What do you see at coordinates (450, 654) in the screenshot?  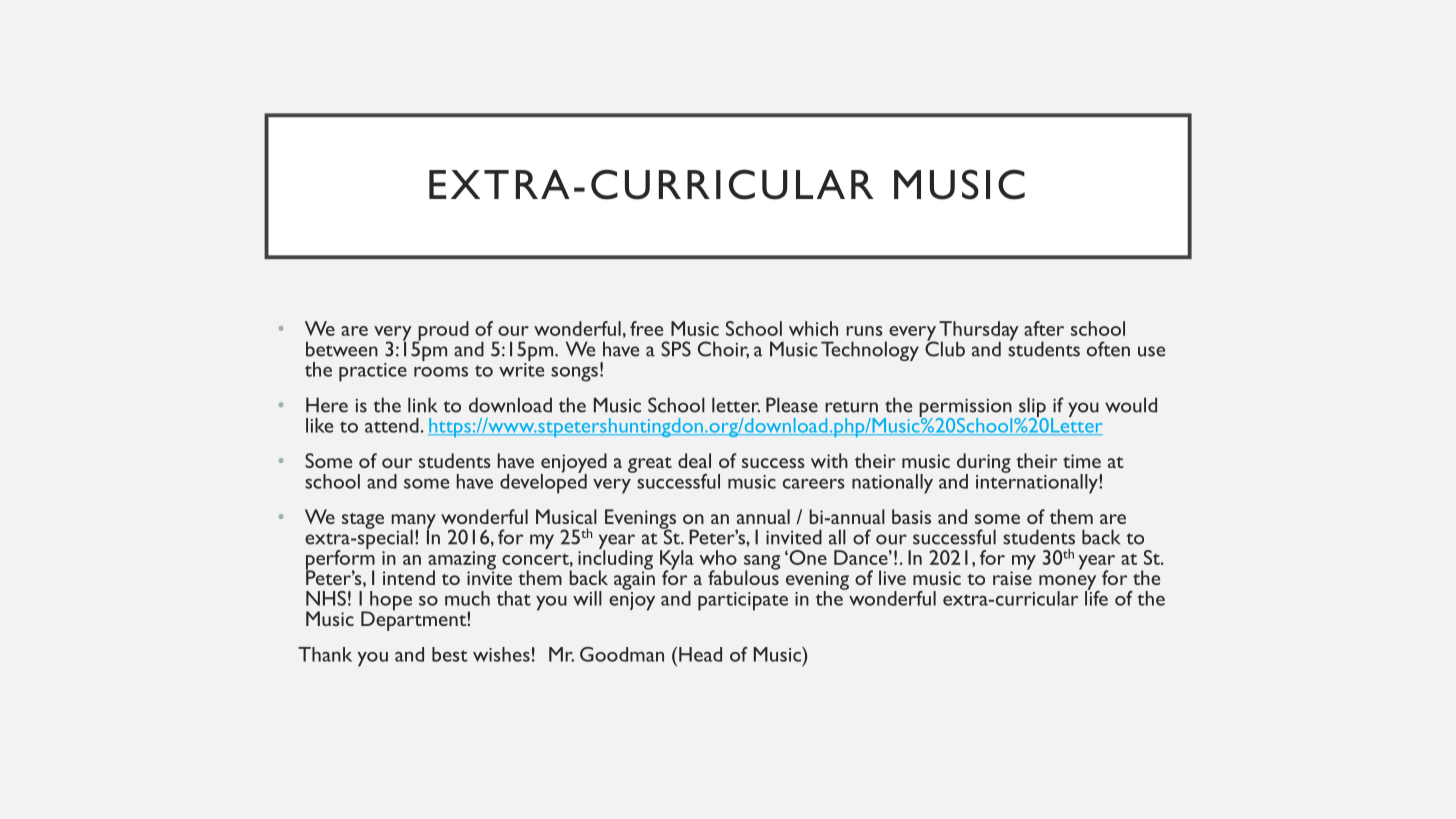 I see `best` at bounding box center [450, 654].
